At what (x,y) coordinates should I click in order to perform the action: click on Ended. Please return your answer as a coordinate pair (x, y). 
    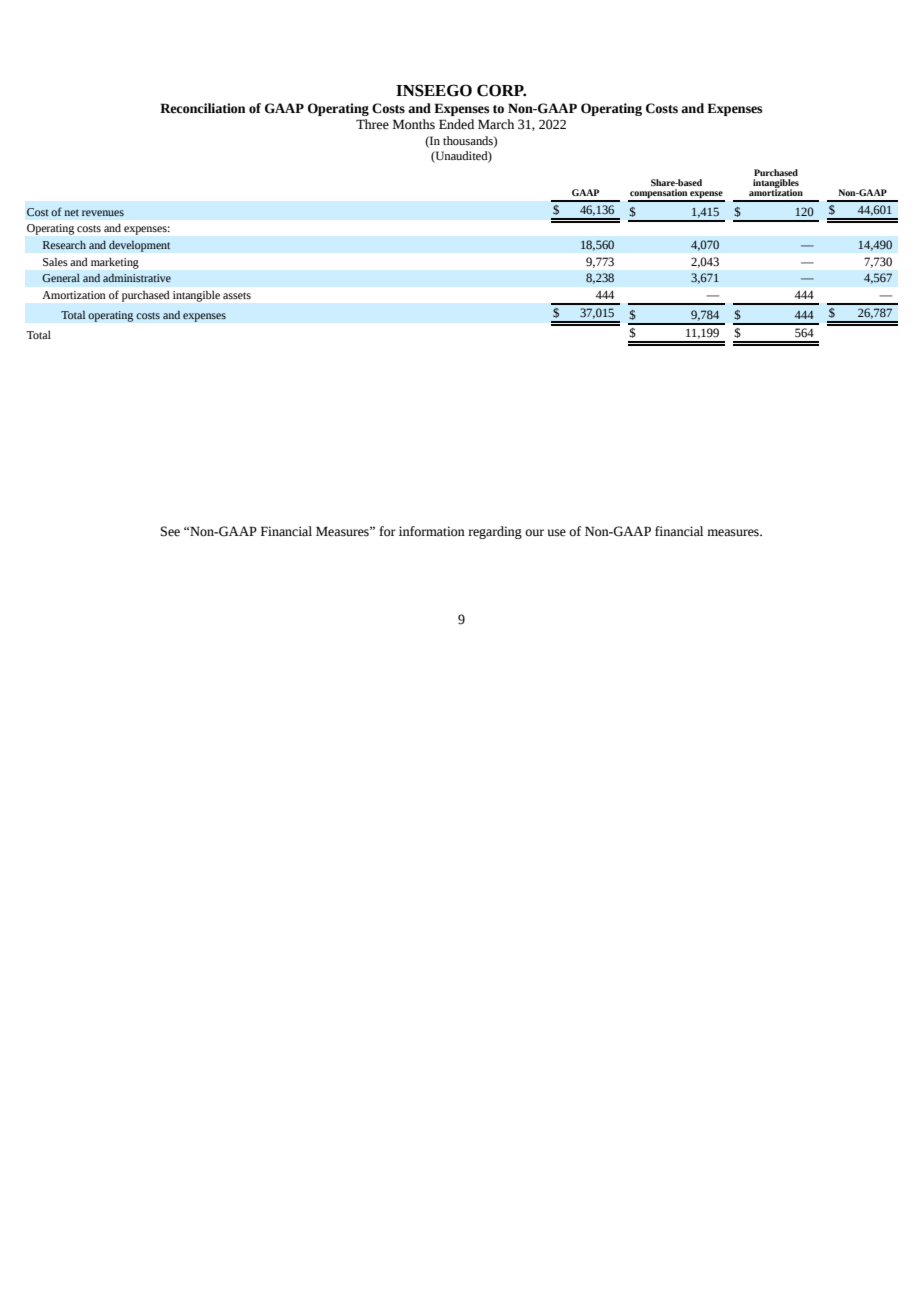
    Looking at the image, I should click on (456, 124).
